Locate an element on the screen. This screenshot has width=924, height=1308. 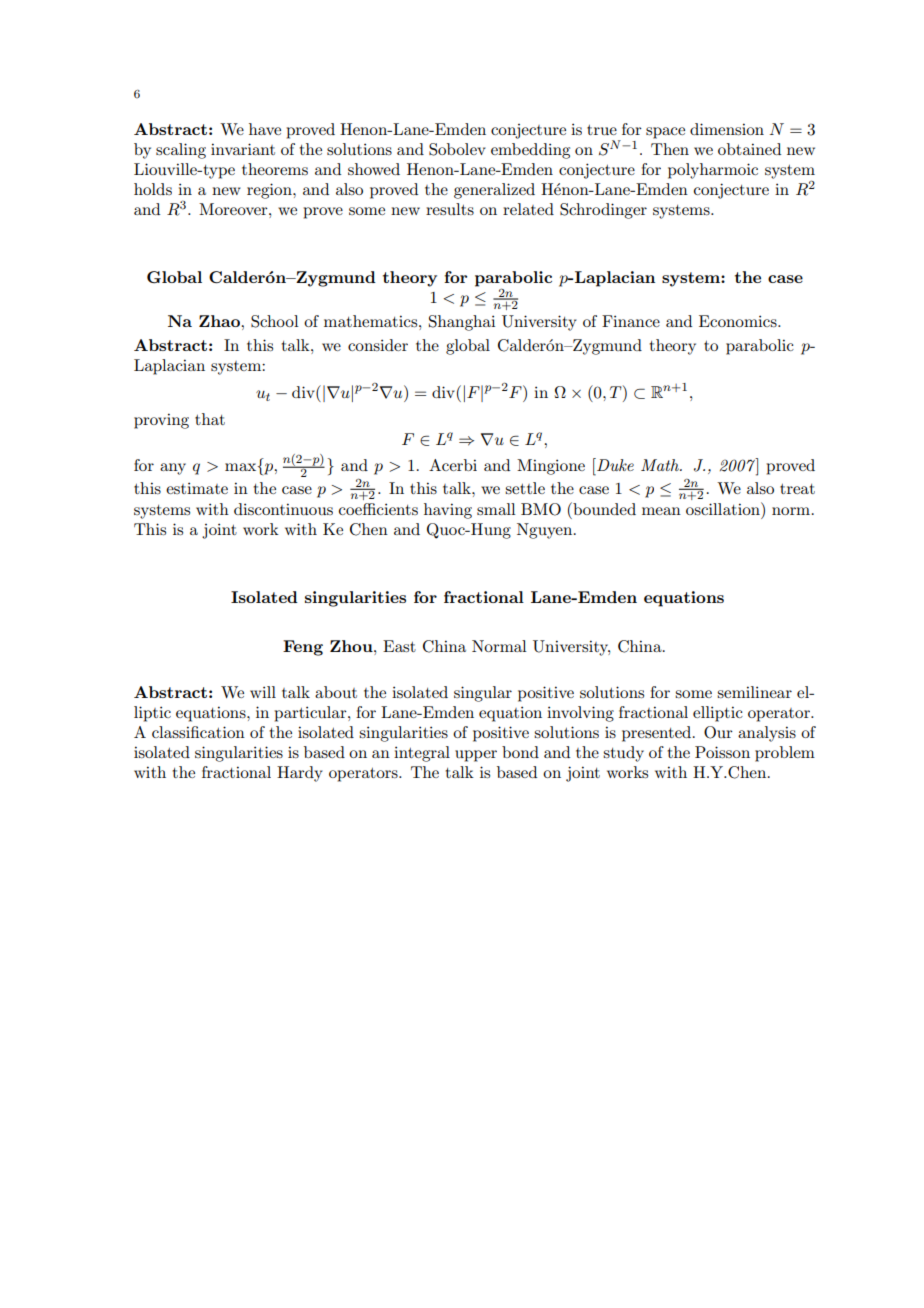
discontinuous is located at coordinates (283, 509).
